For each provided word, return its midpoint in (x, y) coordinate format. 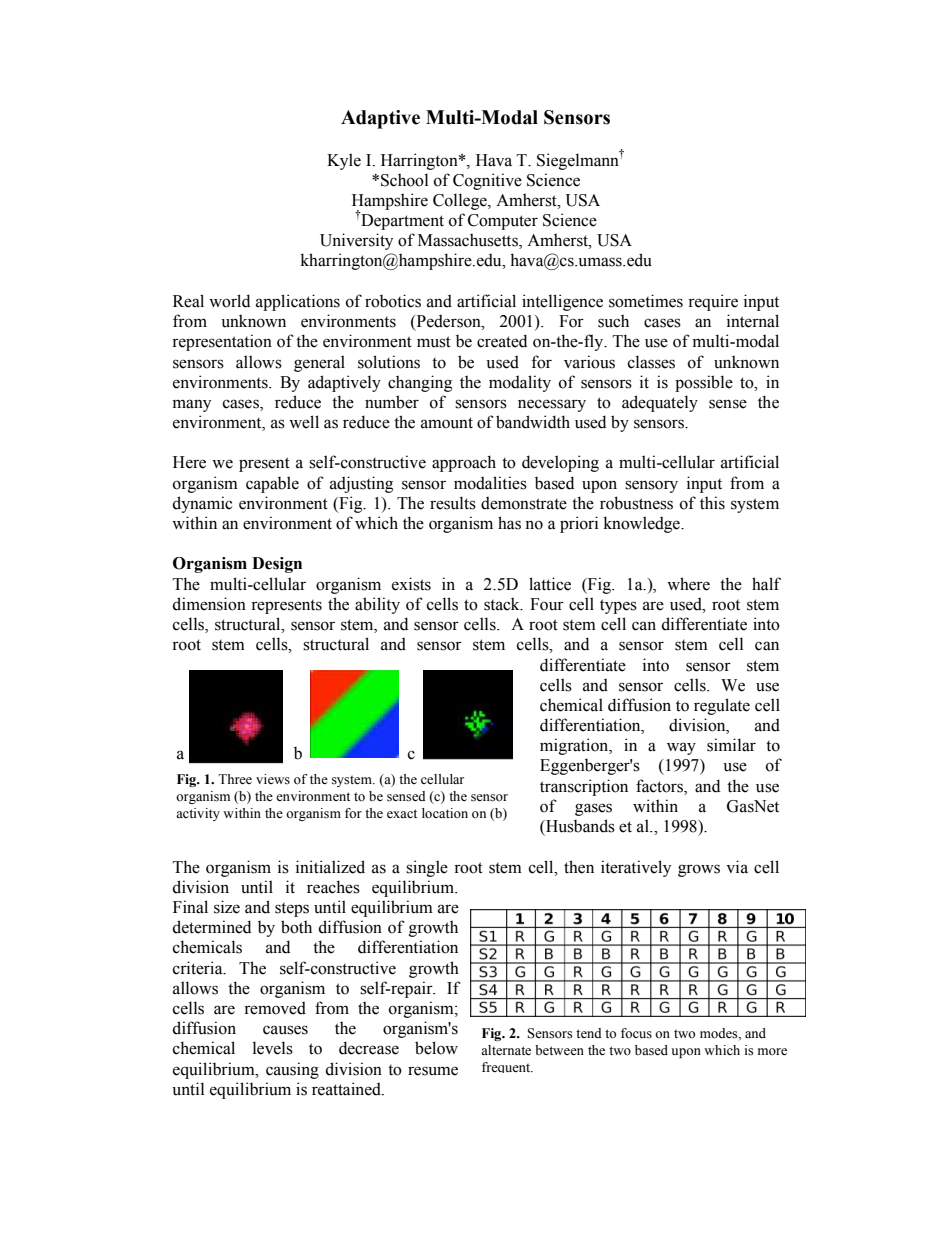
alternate (506, 1050)
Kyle (344, 161)
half (766, 584)
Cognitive (487, 181)
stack (503, 604)
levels (273, 1048)
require (713, 302)
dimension (209, 604)
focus (636, 1033)
